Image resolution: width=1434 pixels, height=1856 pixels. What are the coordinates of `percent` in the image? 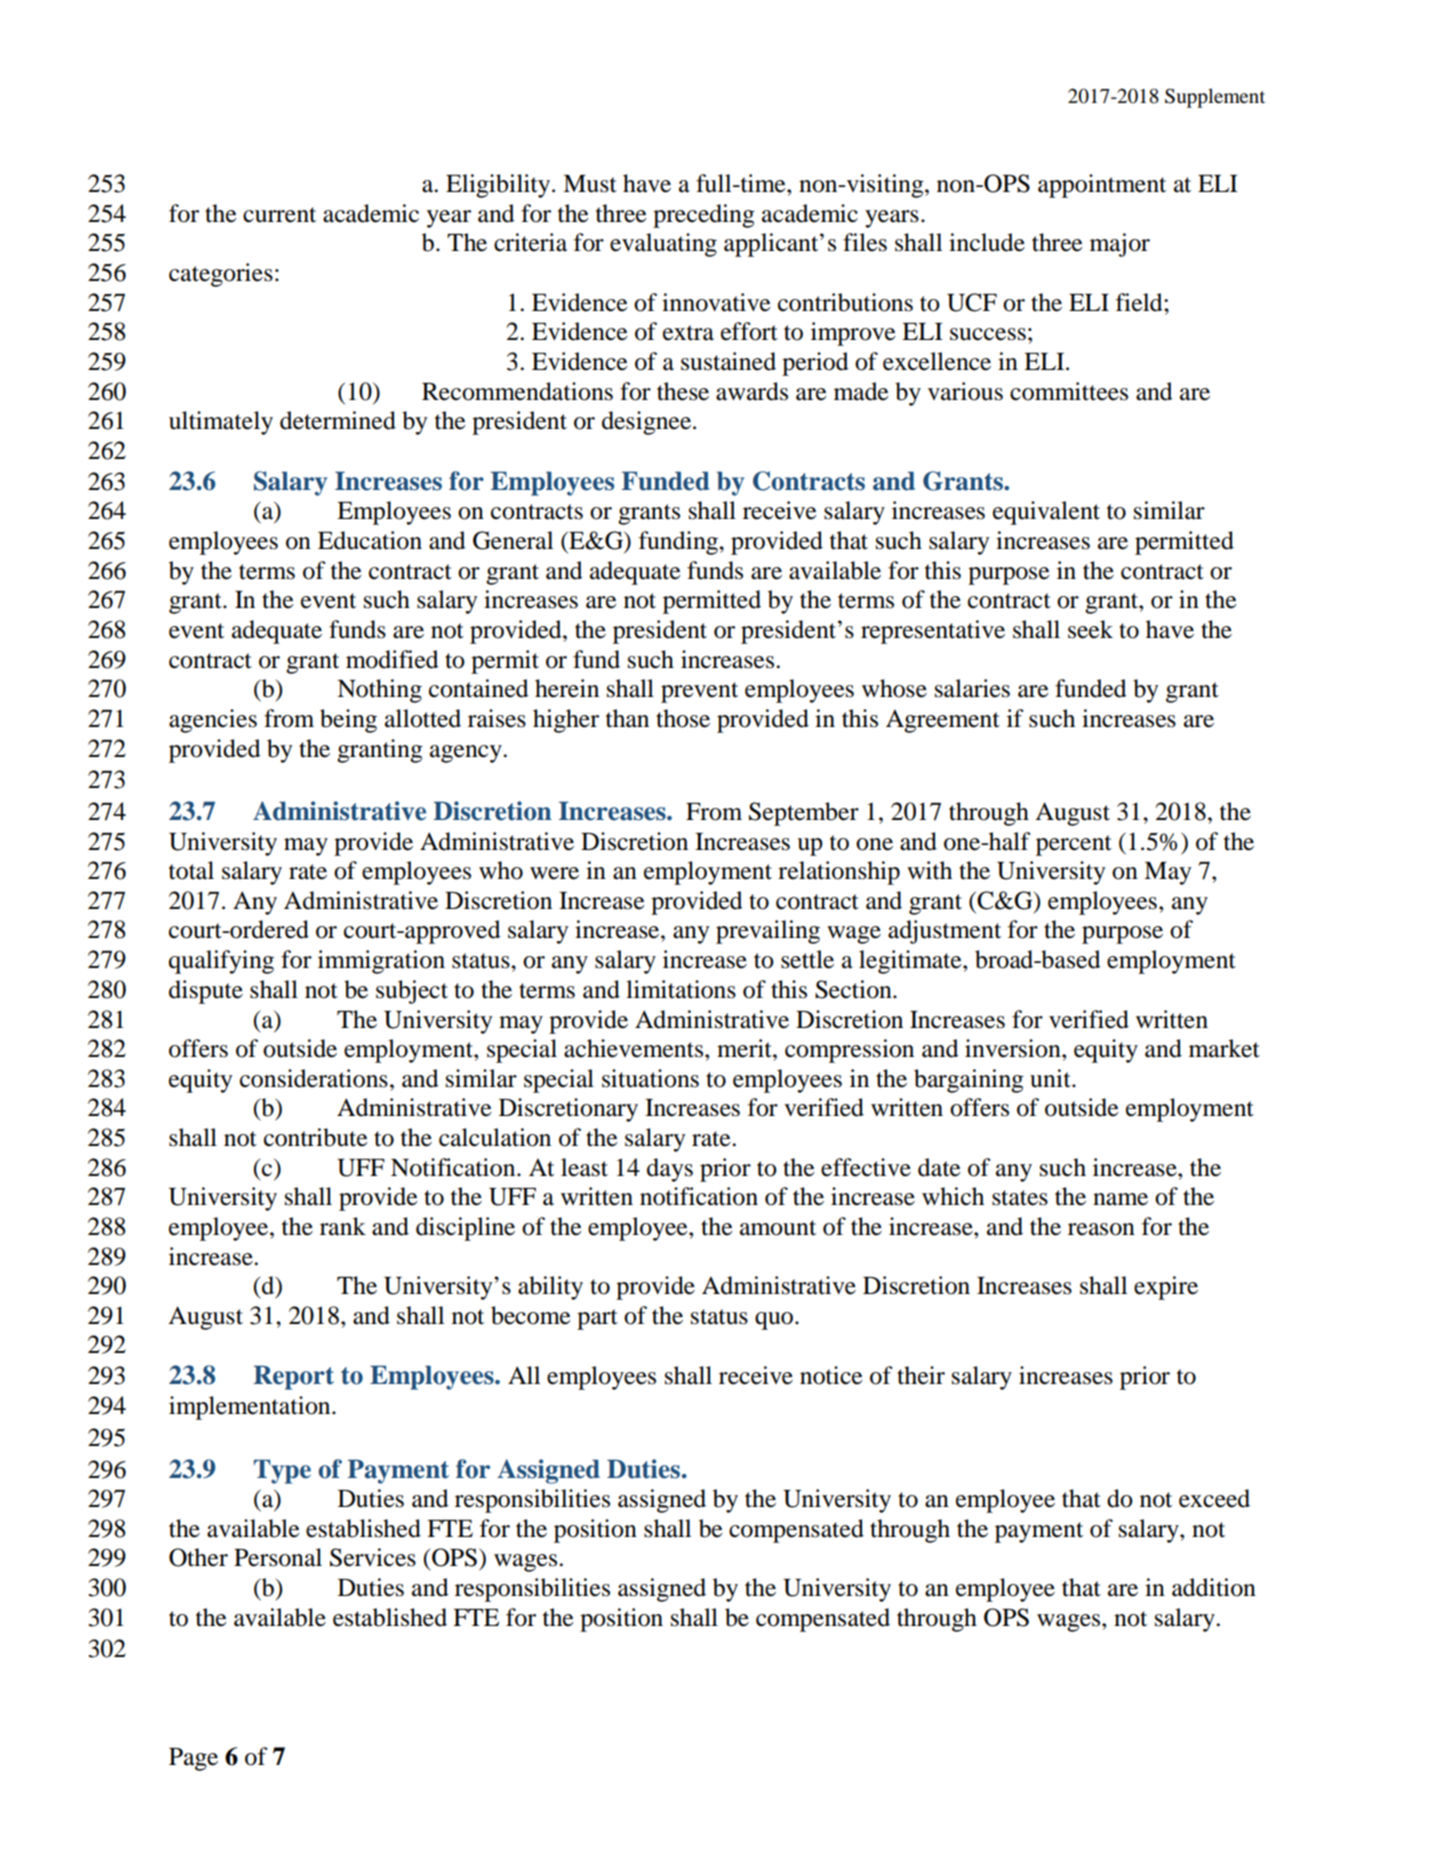 It's located at (1074, 845).
